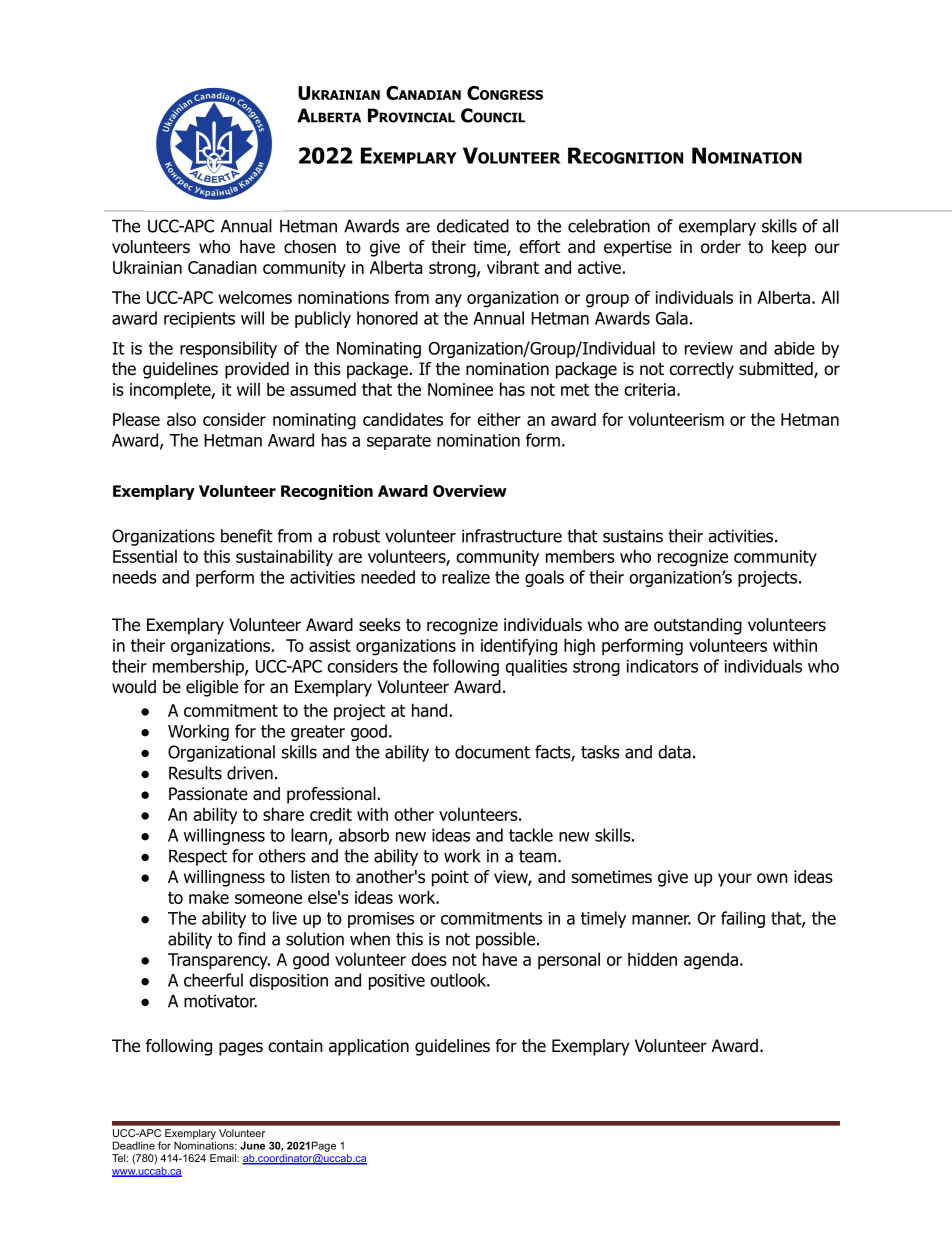  What do you see at coordinates (711, 961) in the image?
I see `agenda` at bounding box center [711, 961].
